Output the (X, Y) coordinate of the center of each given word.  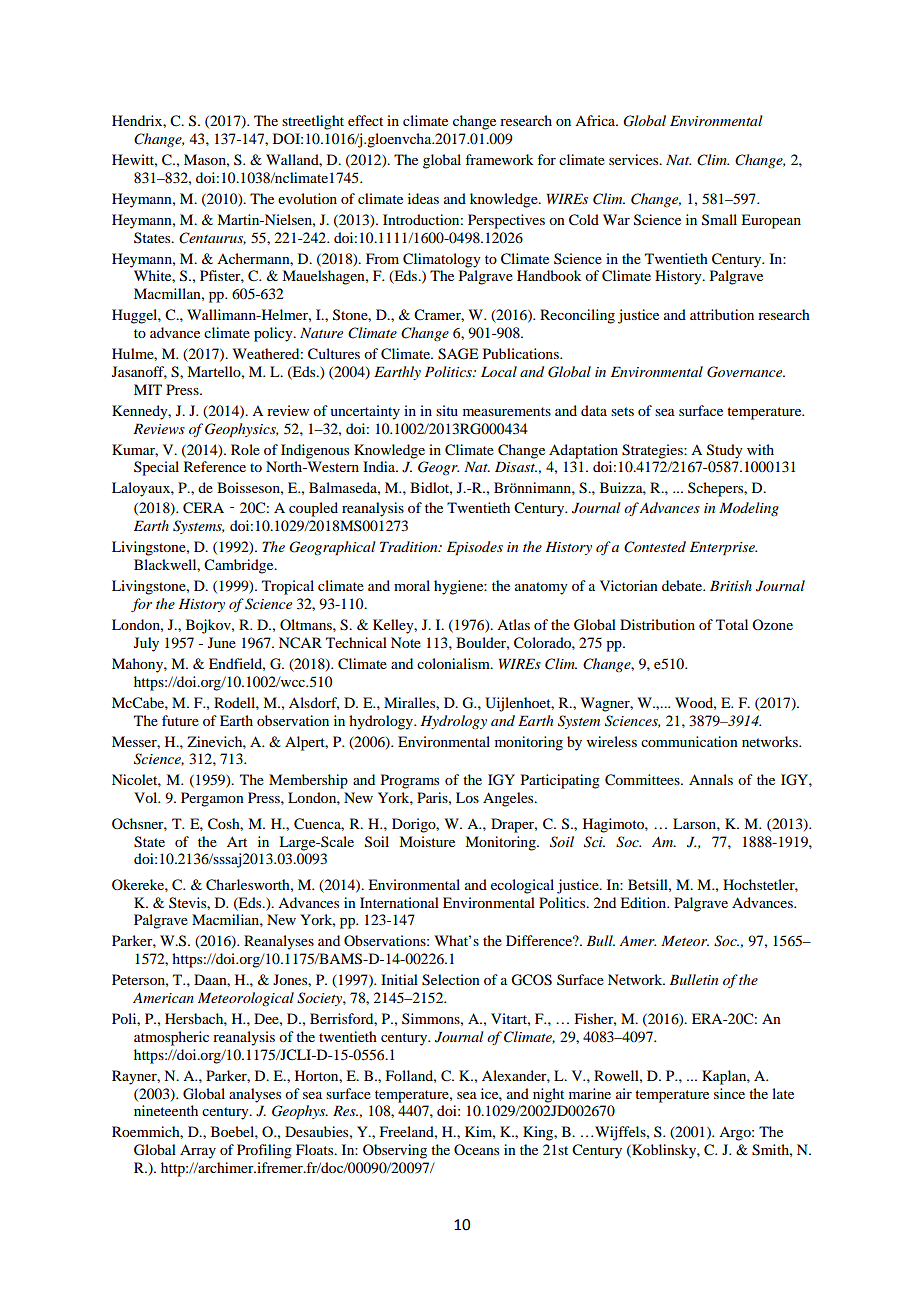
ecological (522, 886)
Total (732, 624)
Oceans (476, 1149)
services (635, 159)
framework (499, 159)
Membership (308, 781)
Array (198, 1151)
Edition (644, 902)
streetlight (313, 122)
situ (447, 410)
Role (245, 449)
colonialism (454, 663)
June (222, 642)
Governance (746, 372)
